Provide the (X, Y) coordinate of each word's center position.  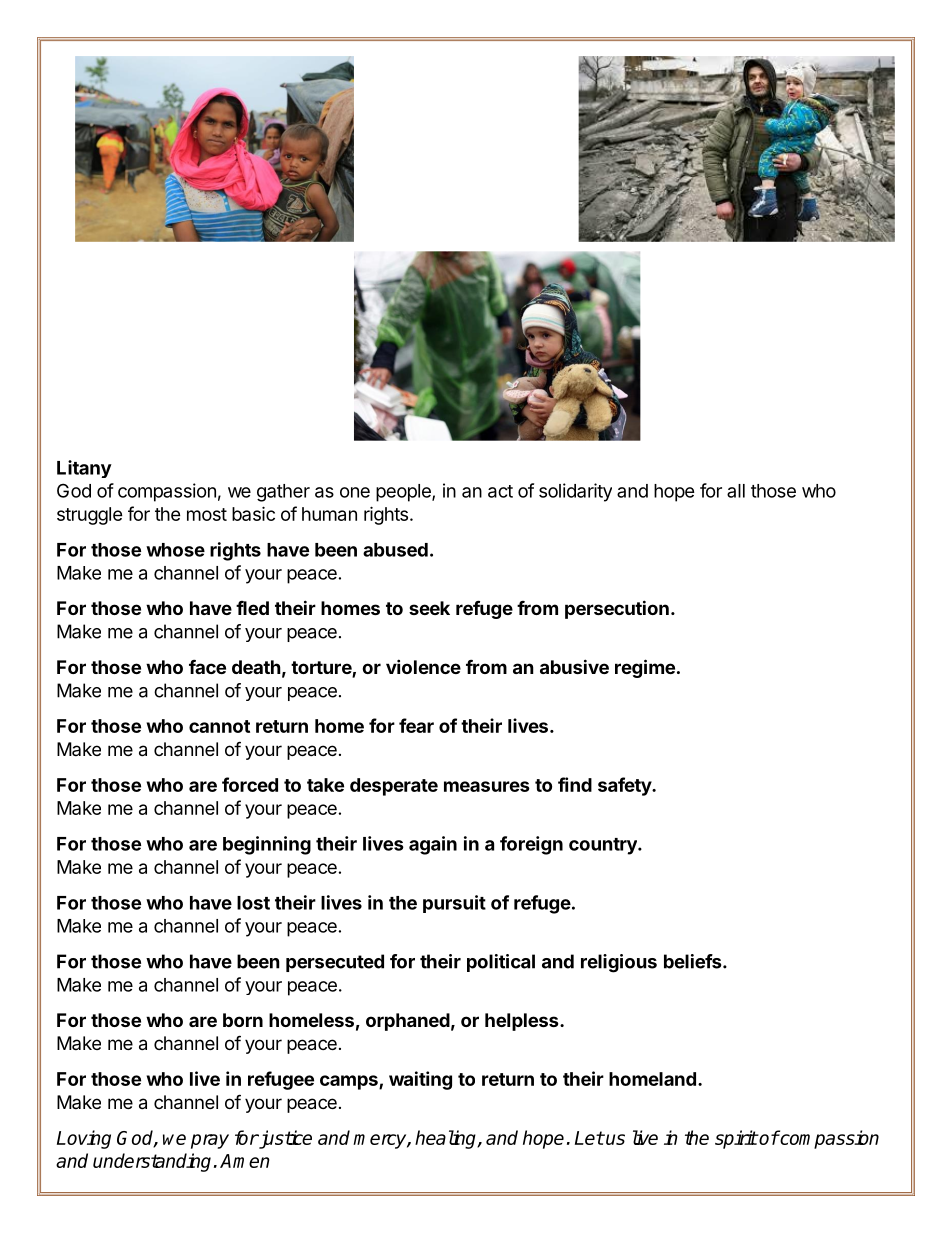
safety (625, 786)
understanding (152, 1162)
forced (250, 784)
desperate (394, 787)
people (404, 493)
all (736, 491)
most (207, 514)
